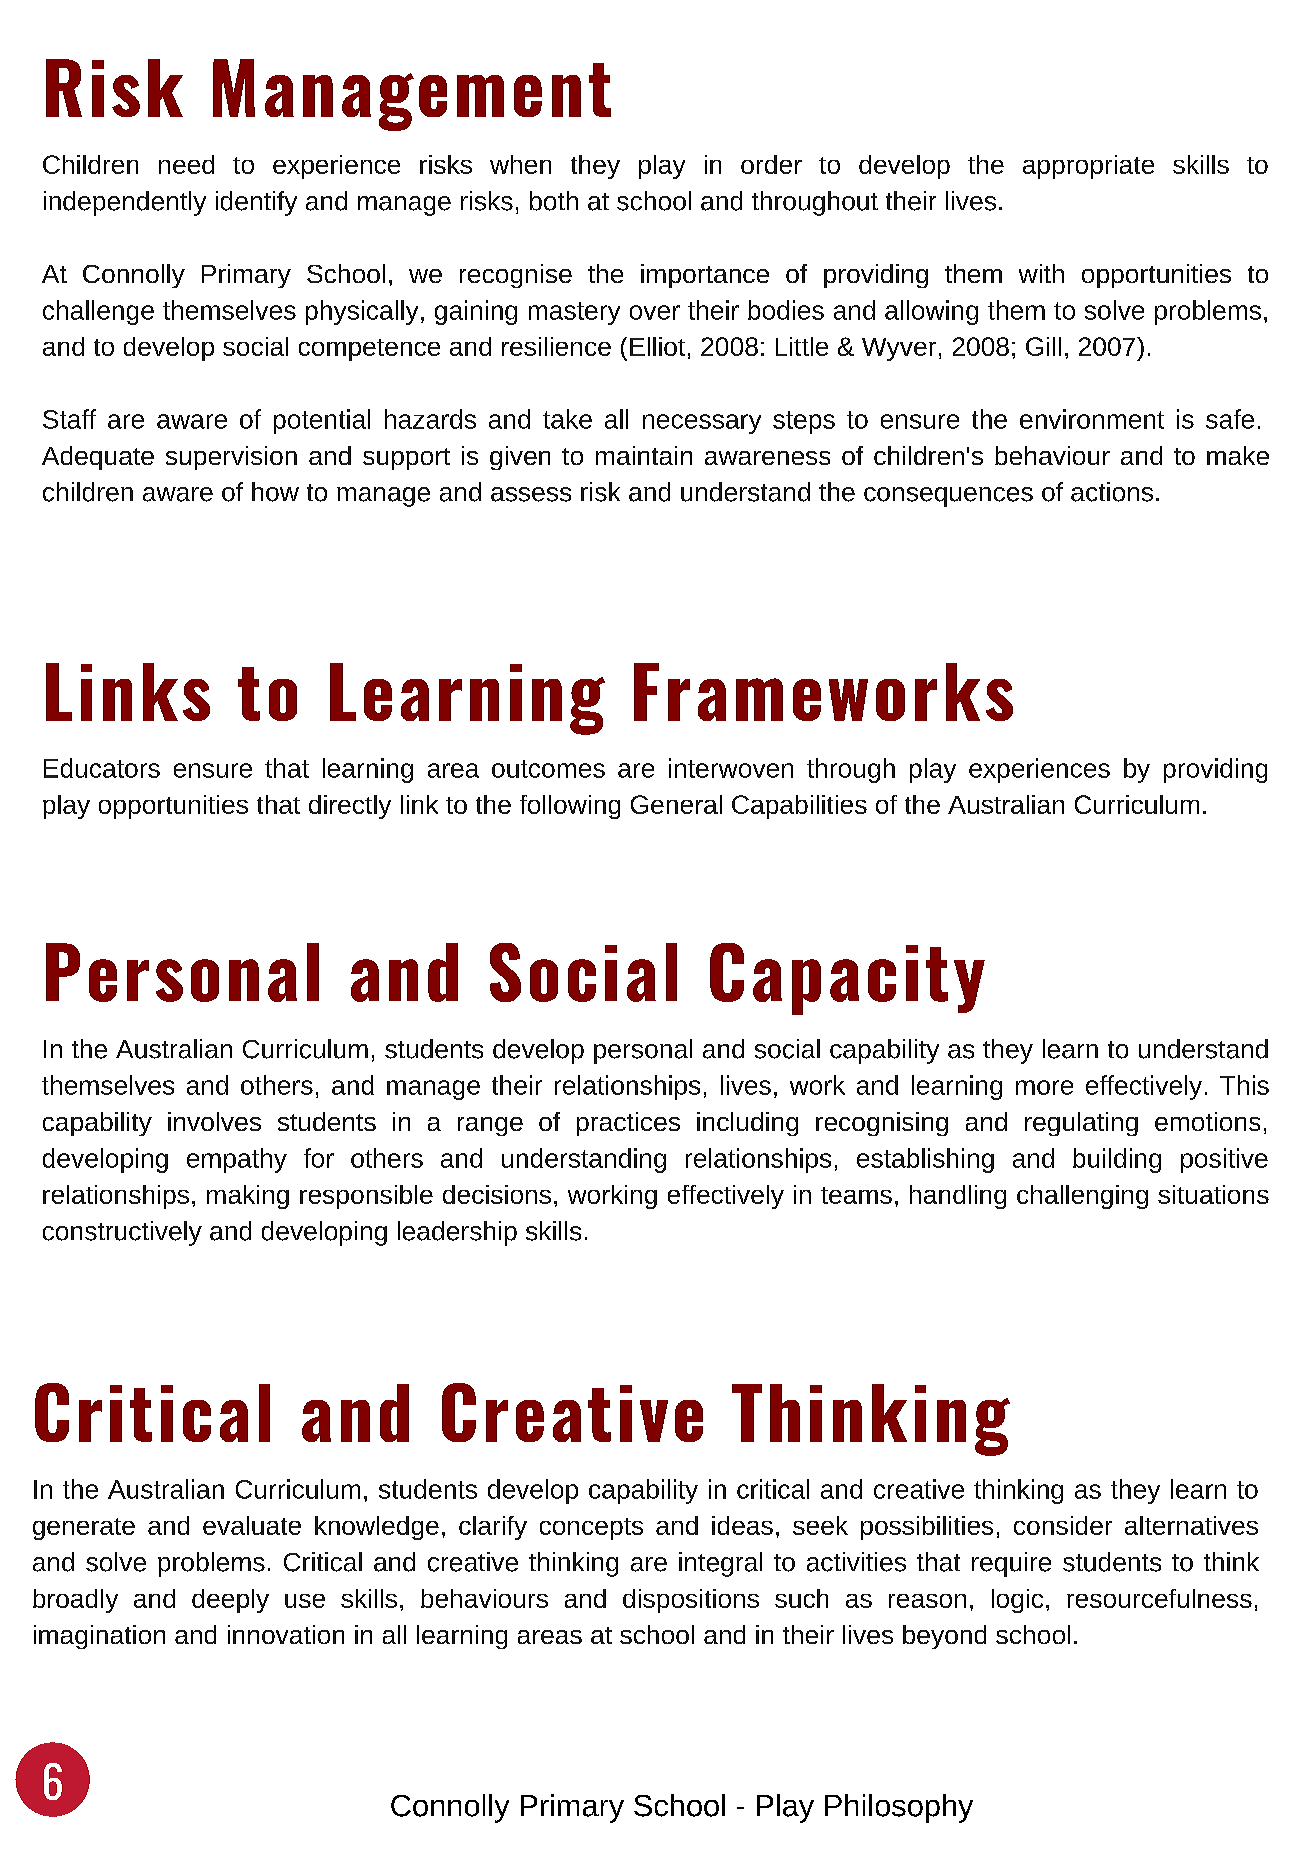 This screenshot has height=1854, width=1311. What do you see at coordinates (644, 455) in the screenshot?
I see `maintain` at bounding box center [644, 455].
